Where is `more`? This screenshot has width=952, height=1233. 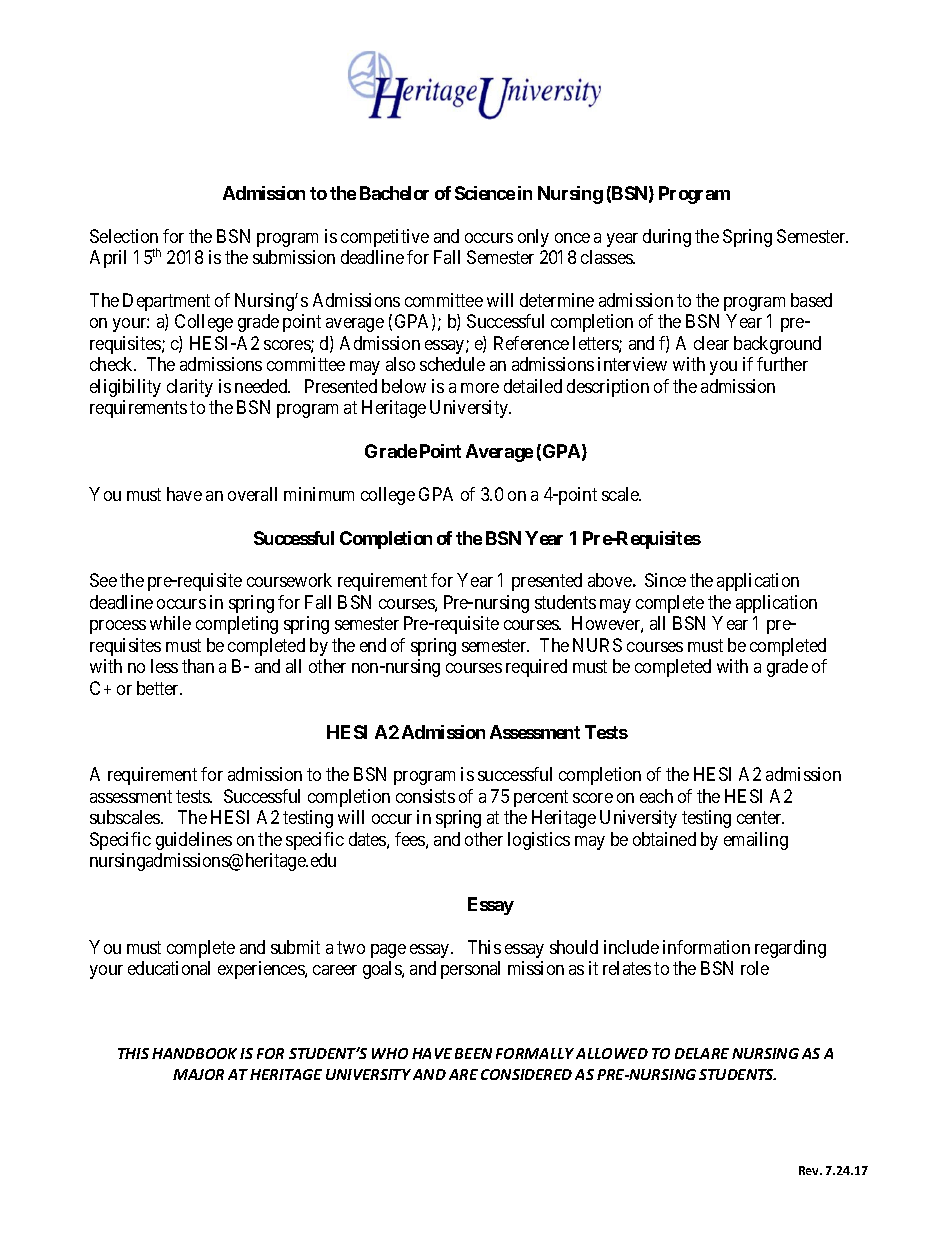
more is located at coordinates (480, 388).
